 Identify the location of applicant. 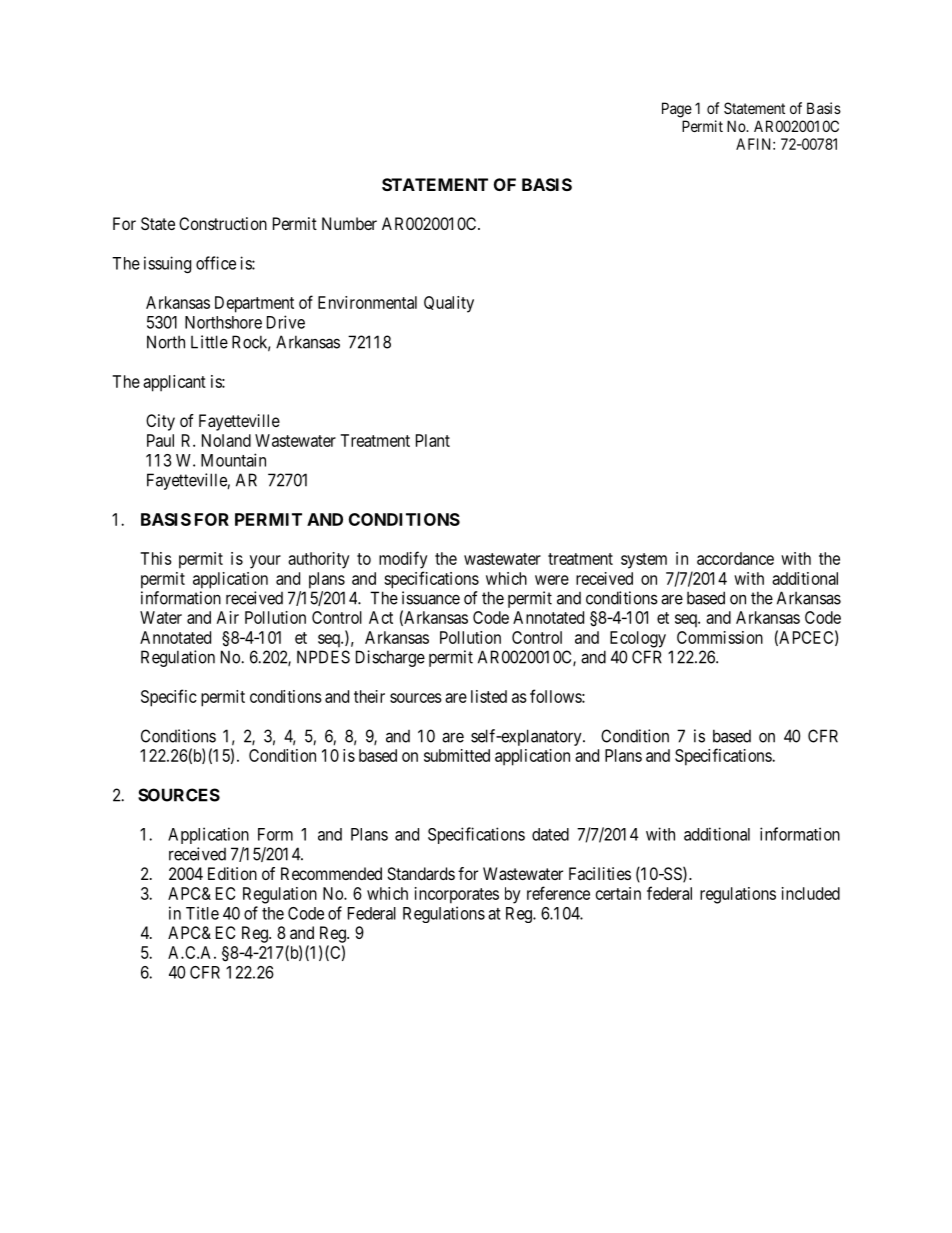
(174, 383).
